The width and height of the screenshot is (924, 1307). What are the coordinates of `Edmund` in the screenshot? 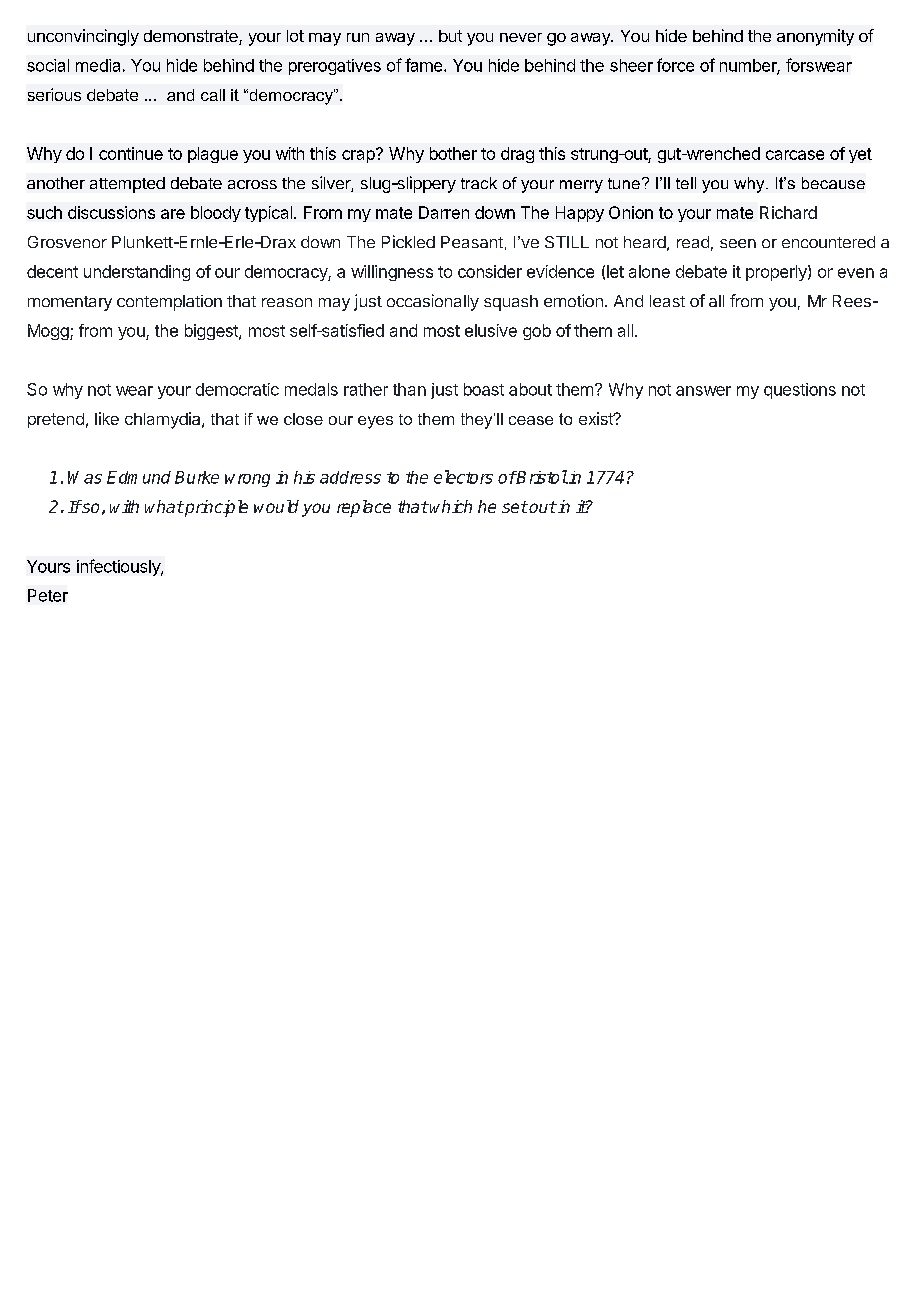 It's located at (139, 477).
